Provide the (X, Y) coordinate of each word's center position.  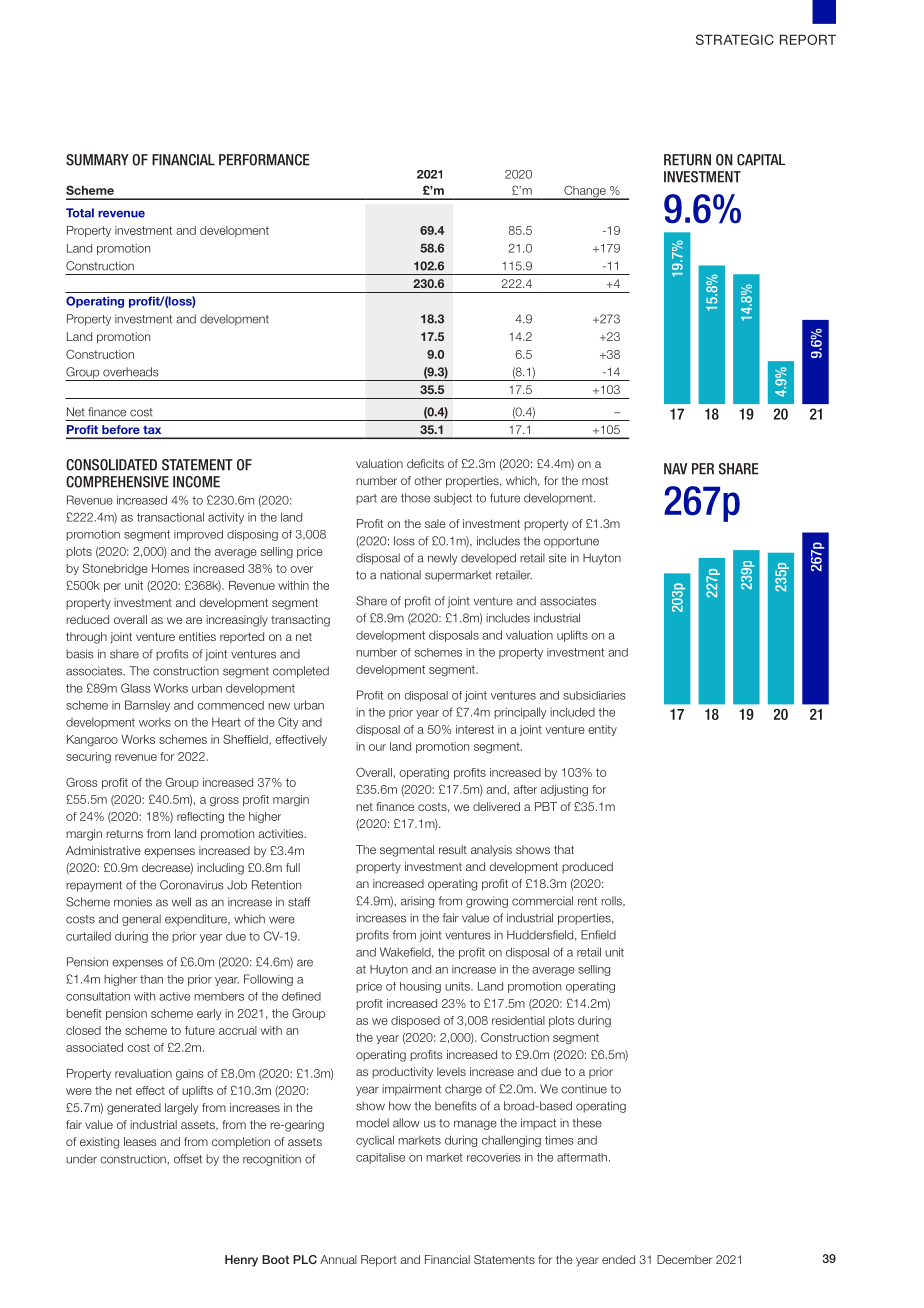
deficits (425, 463)
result (453, 849)
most (595, 480)
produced (587, 867)
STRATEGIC (735, 39)
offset (188, 1159)
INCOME (196, 482)
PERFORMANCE (264, 160)
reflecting (200, 818)
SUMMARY (97, 160)
